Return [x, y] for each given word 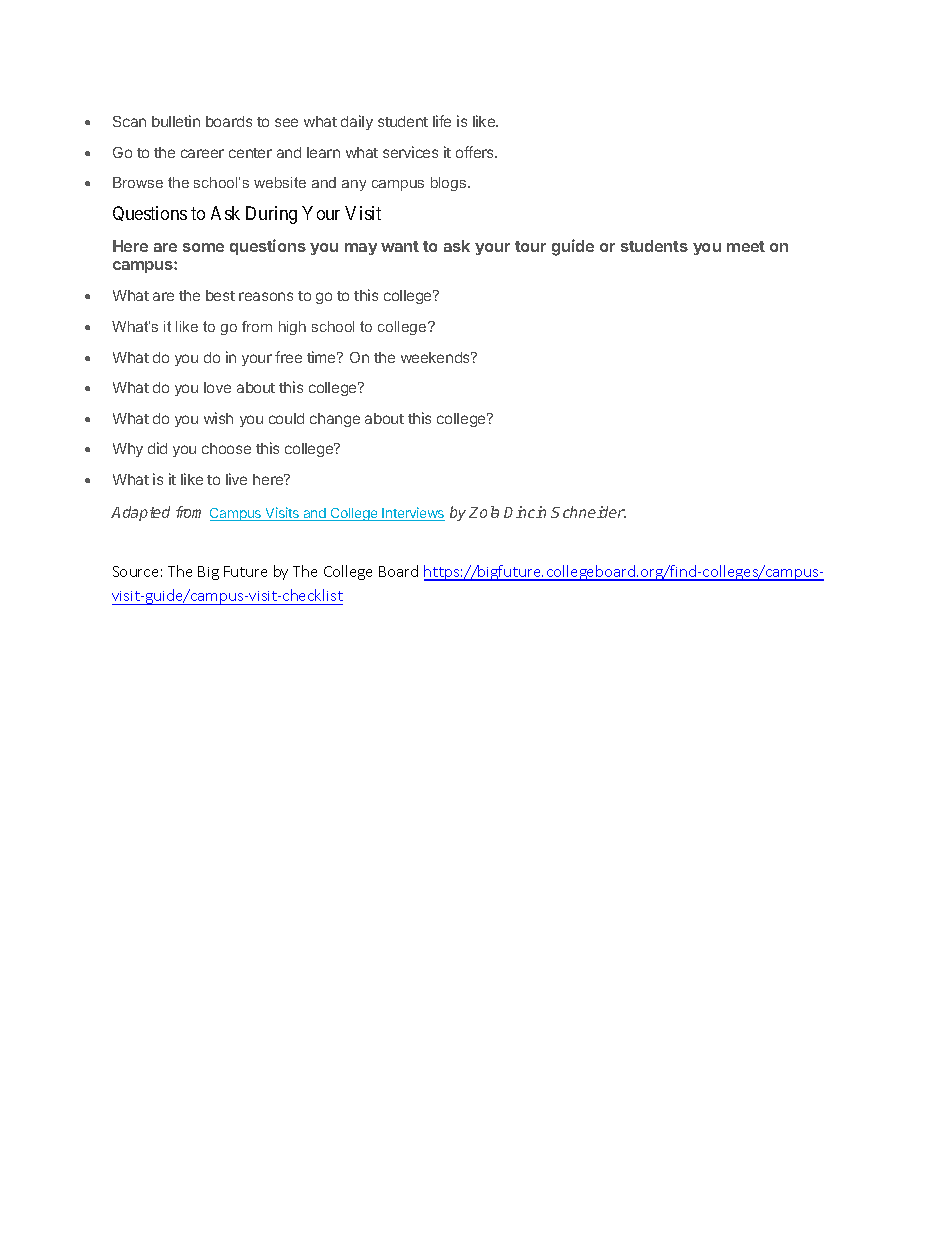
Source [135, 571]
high [292, 328]
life [442, 121]
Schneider [588, 512]
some [203, 247]
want [400, 246]
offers [476, 152]
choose [226, 448]
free [288, 357]
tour [530, 246]
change [335, 420]
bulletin [176, 121]
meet [746, 246]
